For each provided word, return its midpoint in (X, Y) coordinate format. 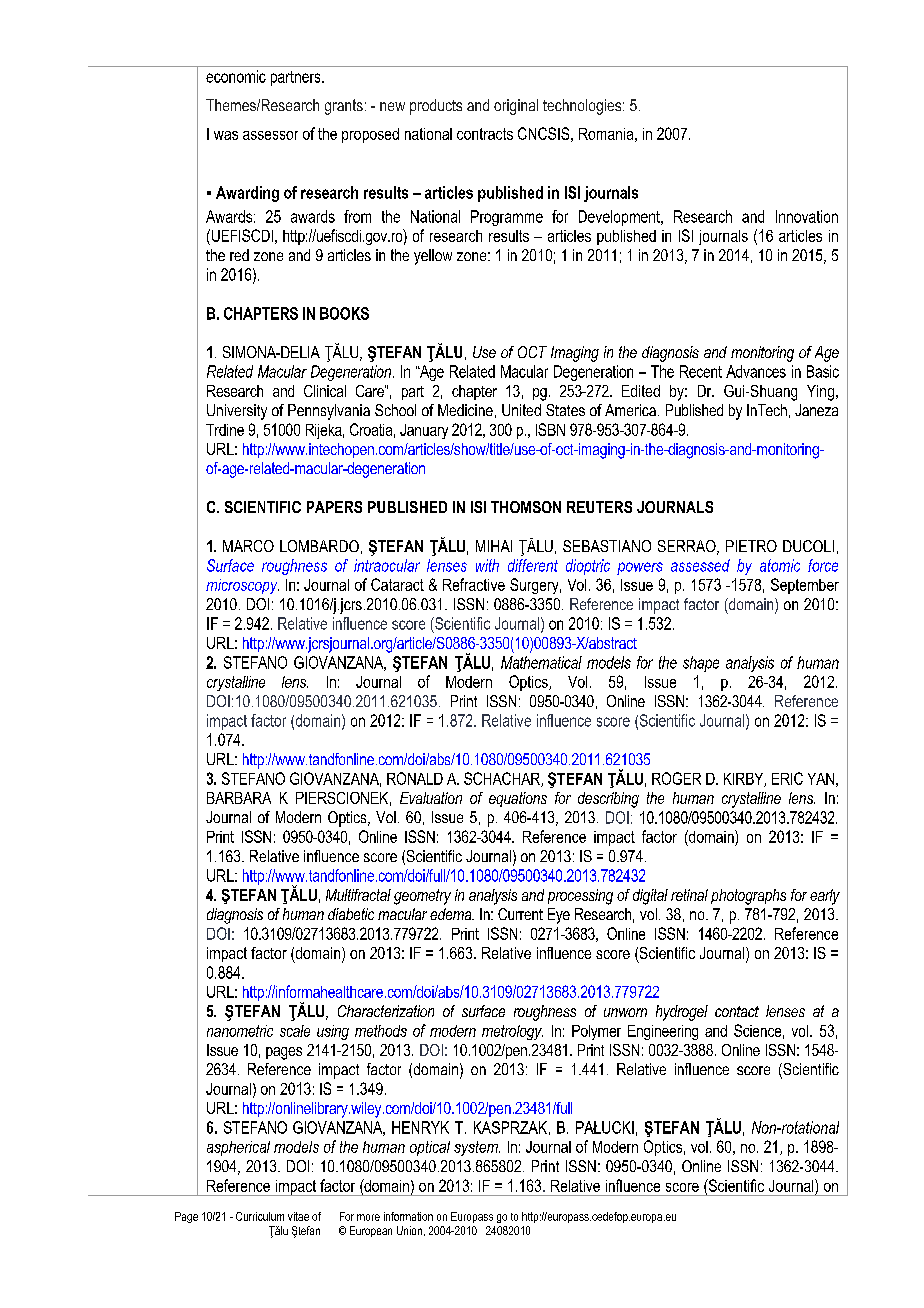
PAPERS (334, 507)
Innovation (807, 216)
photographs (748, 897)
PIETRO (751, 546)
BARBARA (239, 798)
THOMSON (526, 507)
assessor (270, 135)
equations (518, 799)
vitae (298, 1216)
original (516, 107)
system (477, 1148)
